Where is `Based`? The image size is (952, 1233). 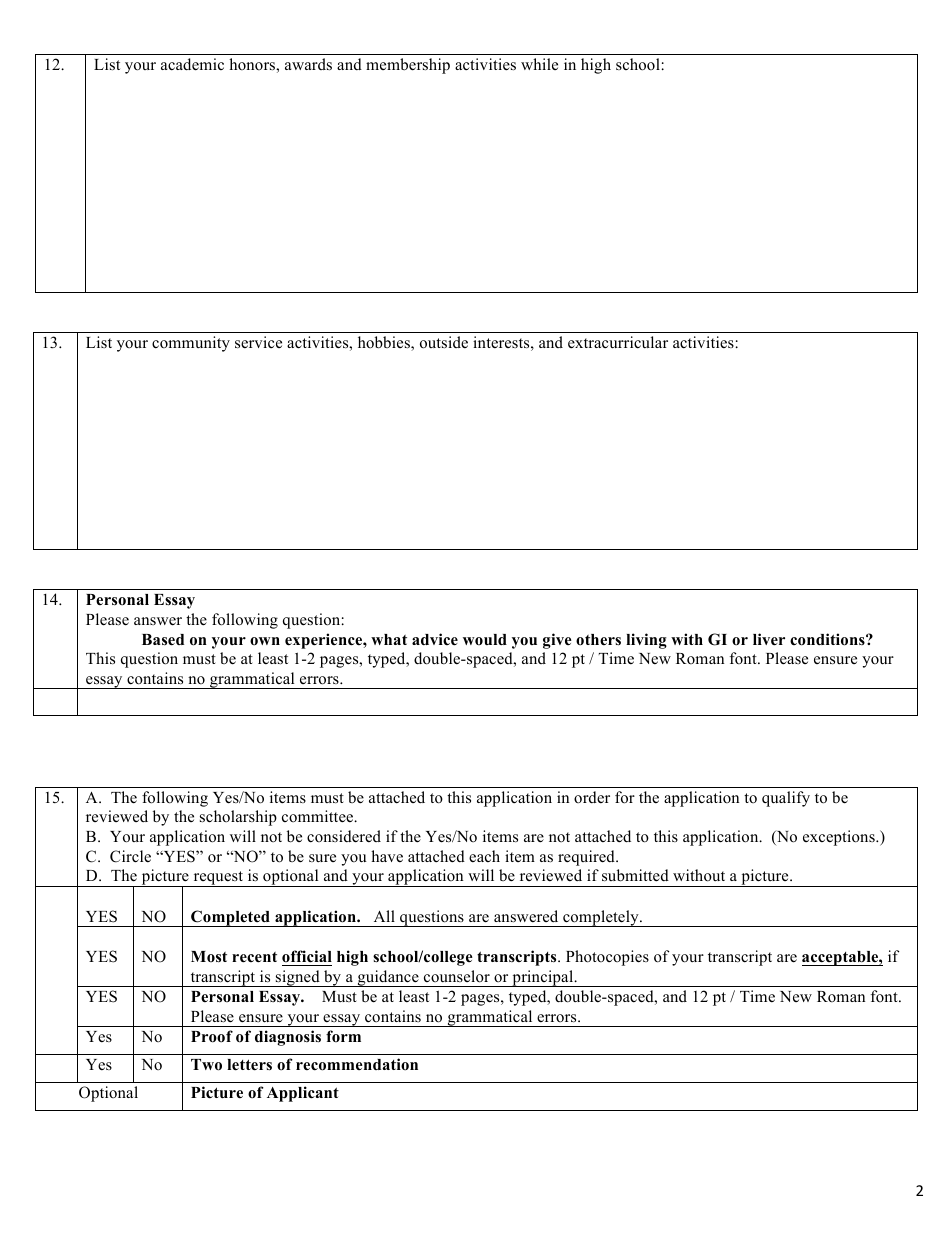
Based is located at coordinates (163, 640).
